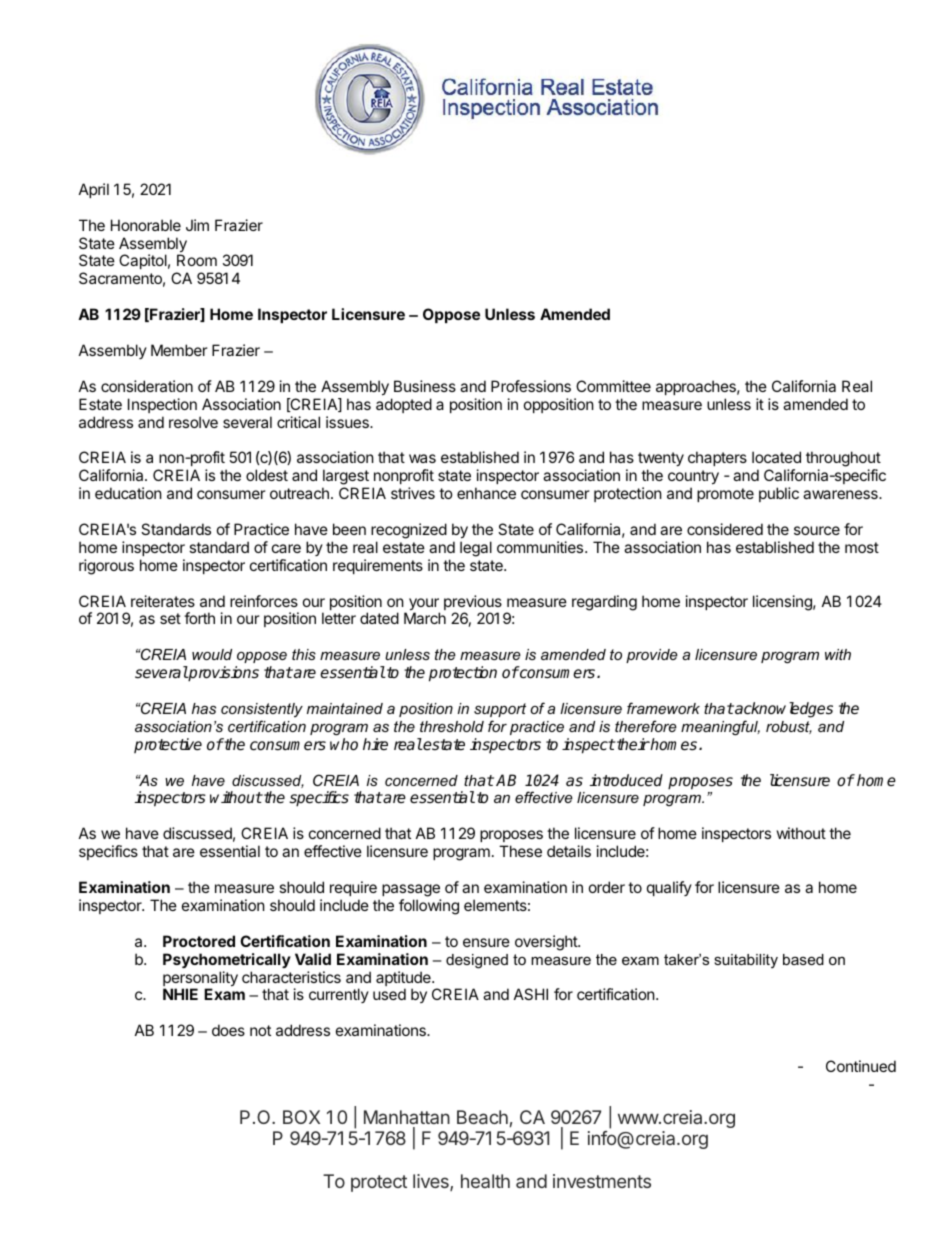 The image size is (952, 1233). What do you see at coordinates (197, 225) in the document?
I see `Jim` at bounding box center [197, 225].
